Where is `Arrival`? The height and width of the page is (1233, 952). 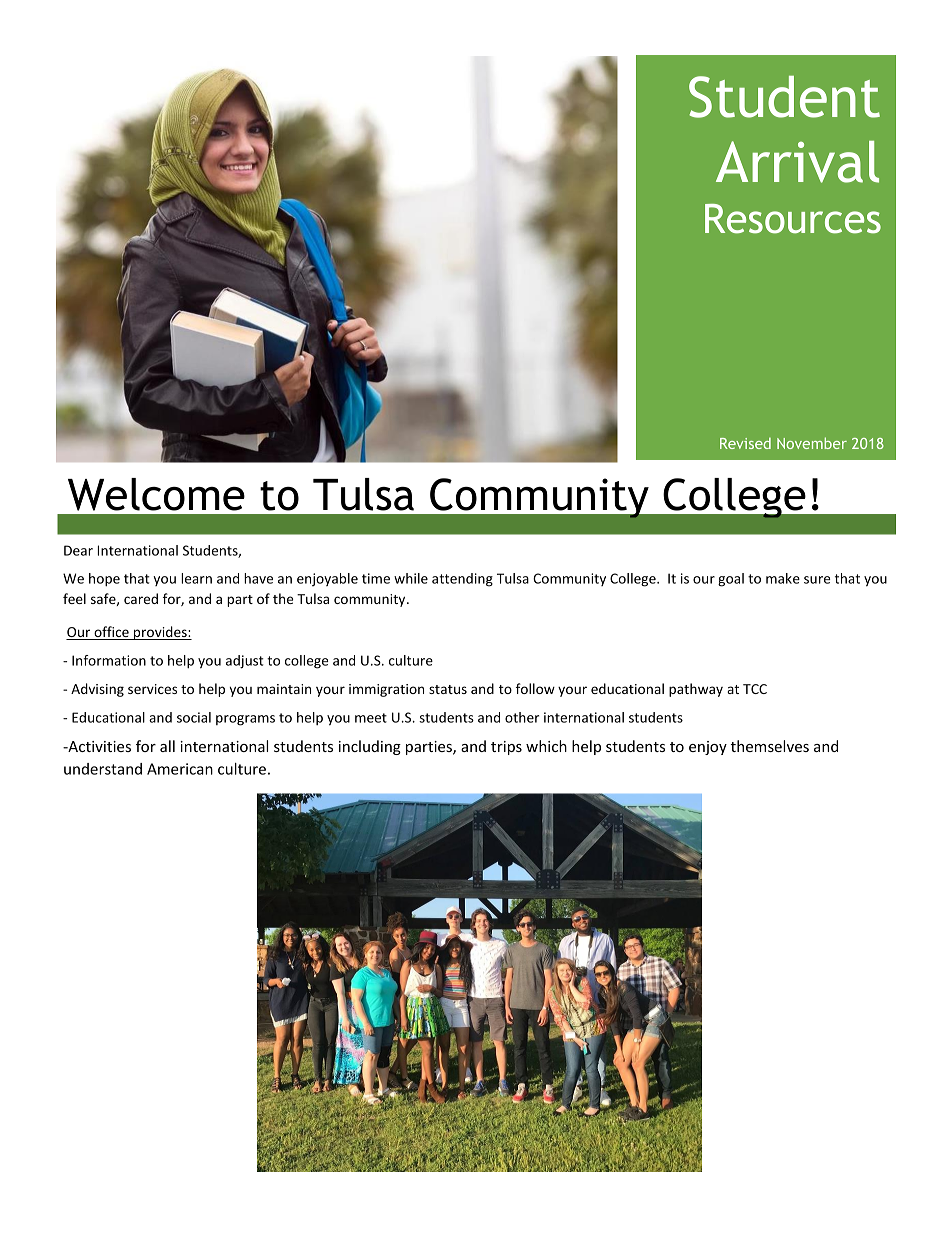
Arrival is located at coordinates (797, 162).
